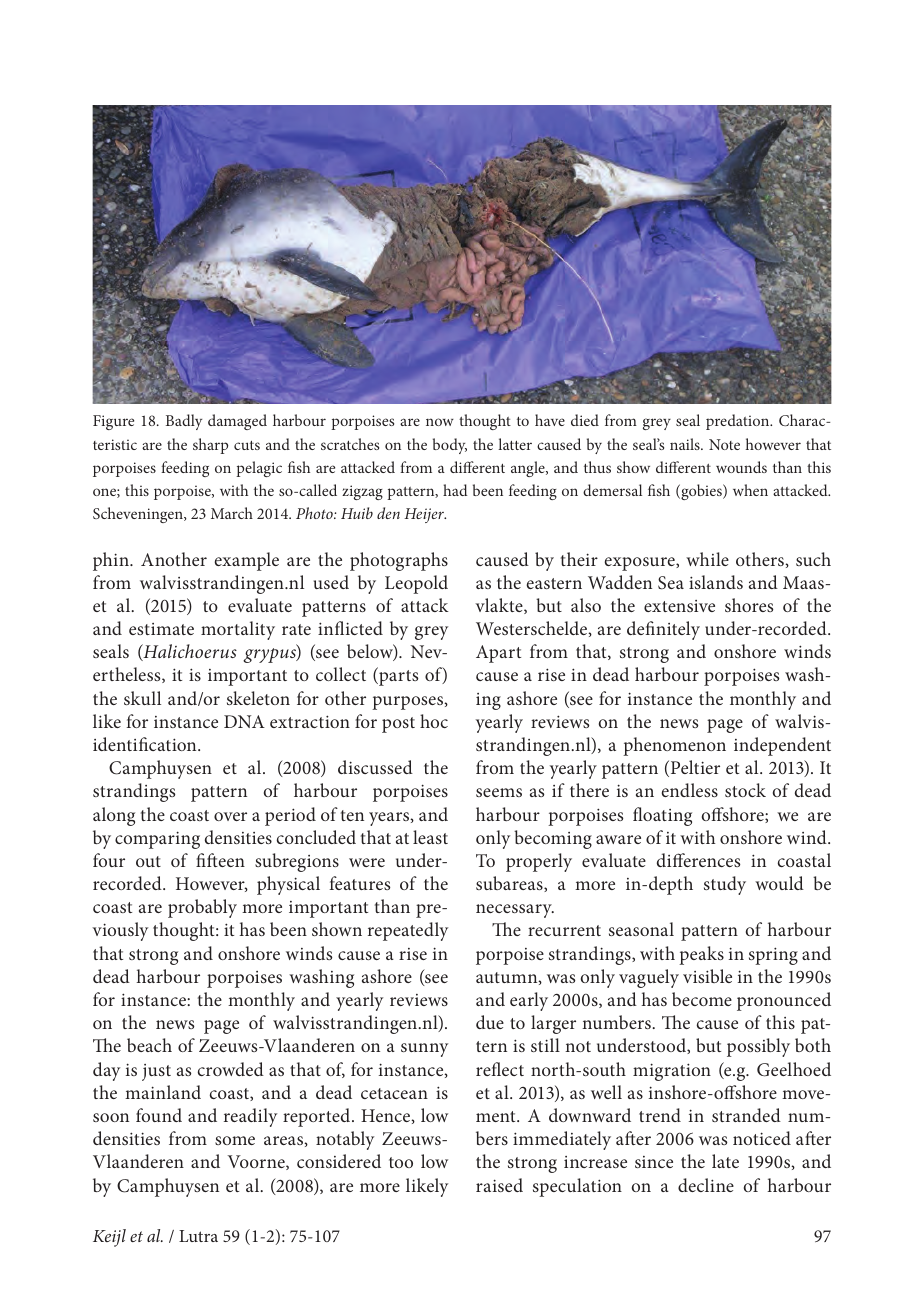 The width and height of the screenshot is (924, 1308). I want to click on due, so click(490, 1022).
